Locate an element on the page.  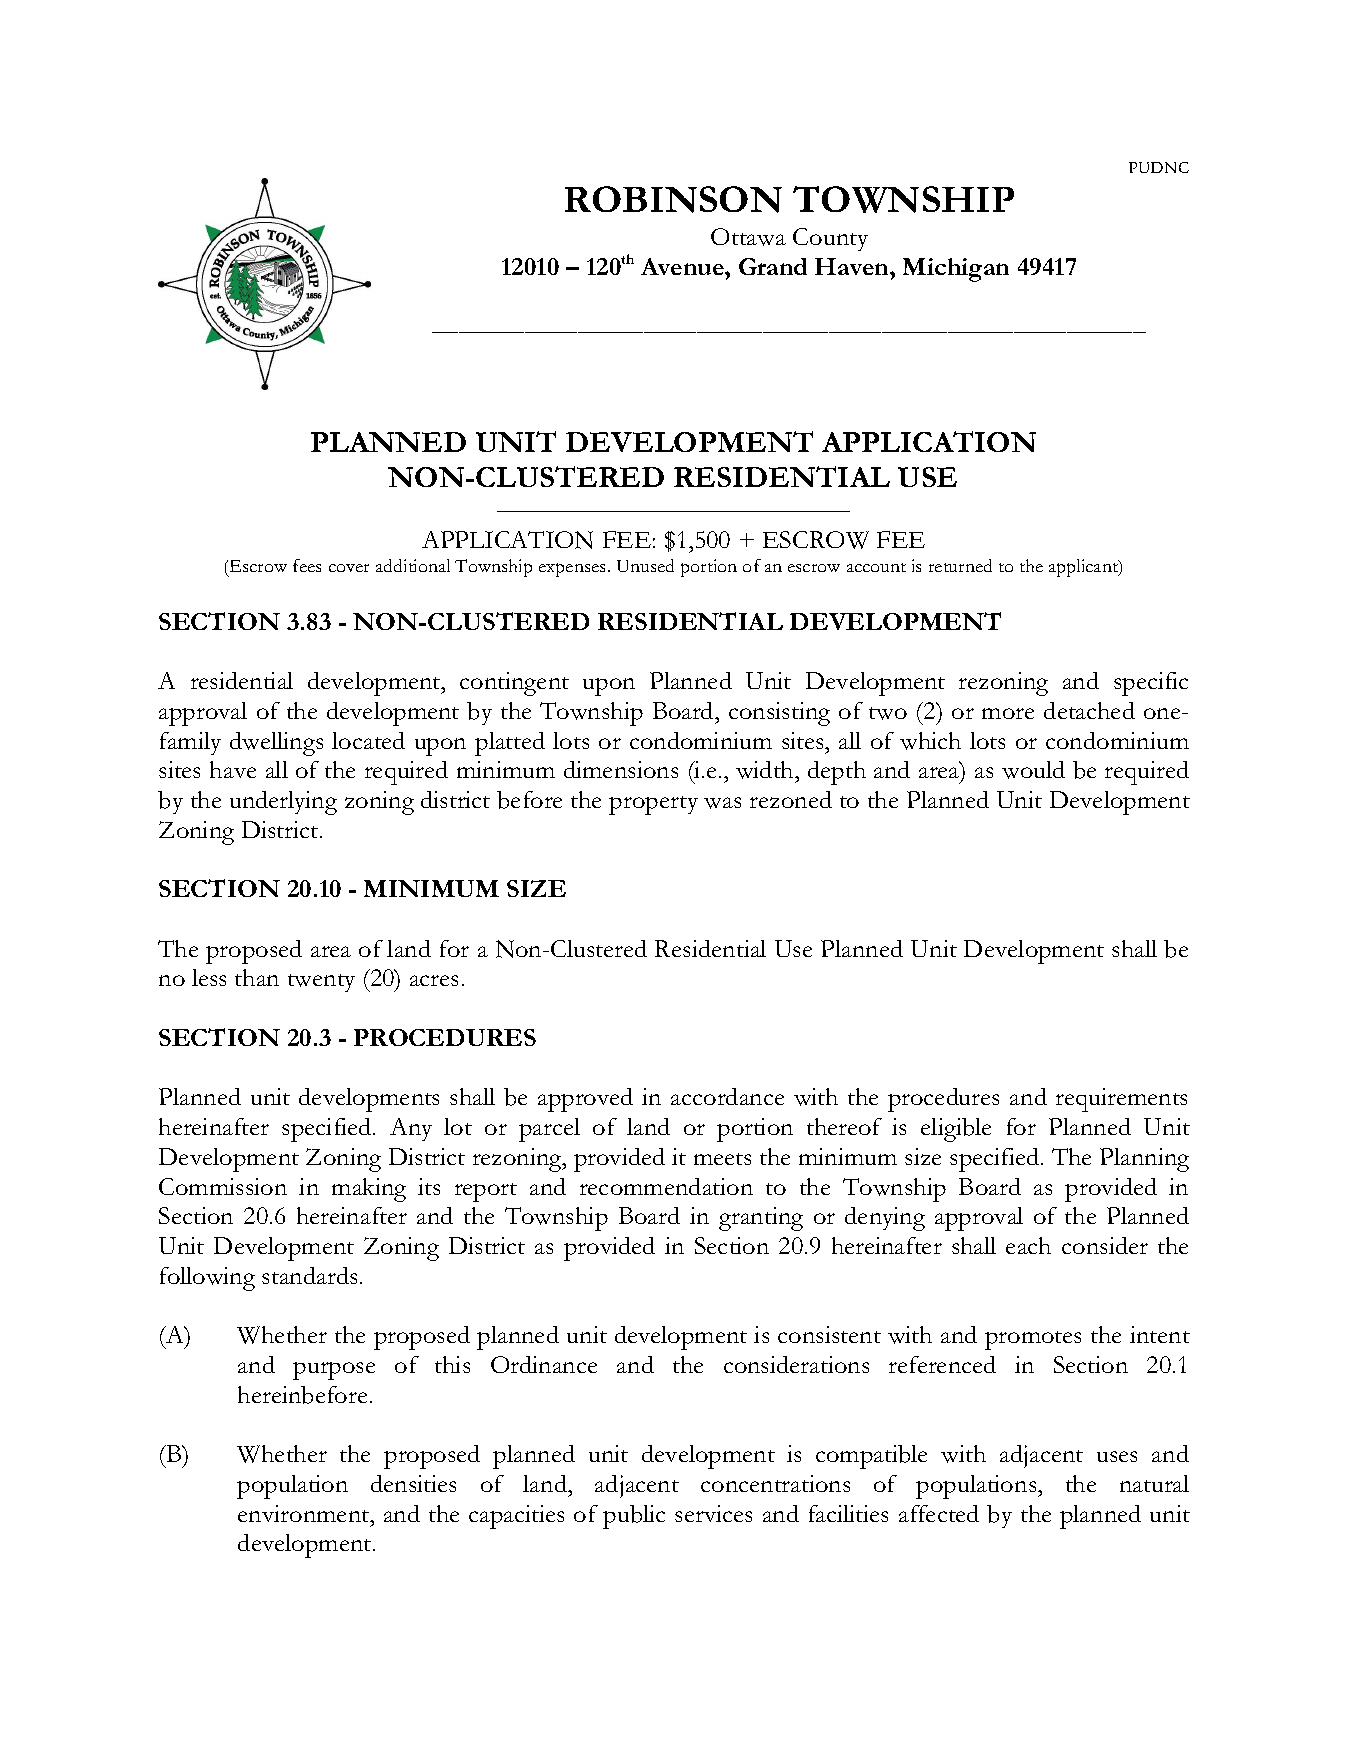
recommendation is located at coordinates (666, 1186).
